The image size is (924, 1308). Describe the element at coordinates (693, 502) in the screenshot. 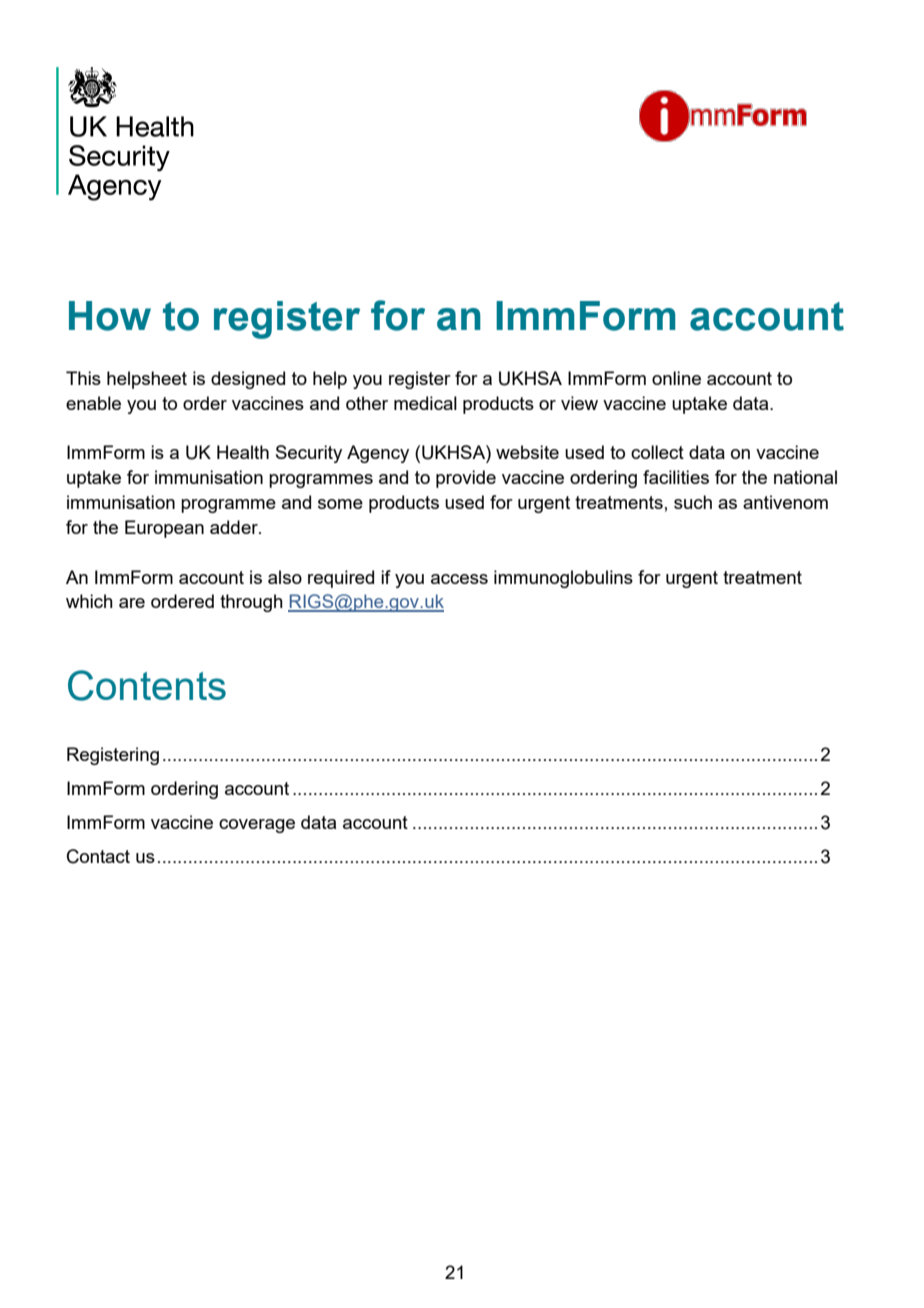

I see `such` at that location.
